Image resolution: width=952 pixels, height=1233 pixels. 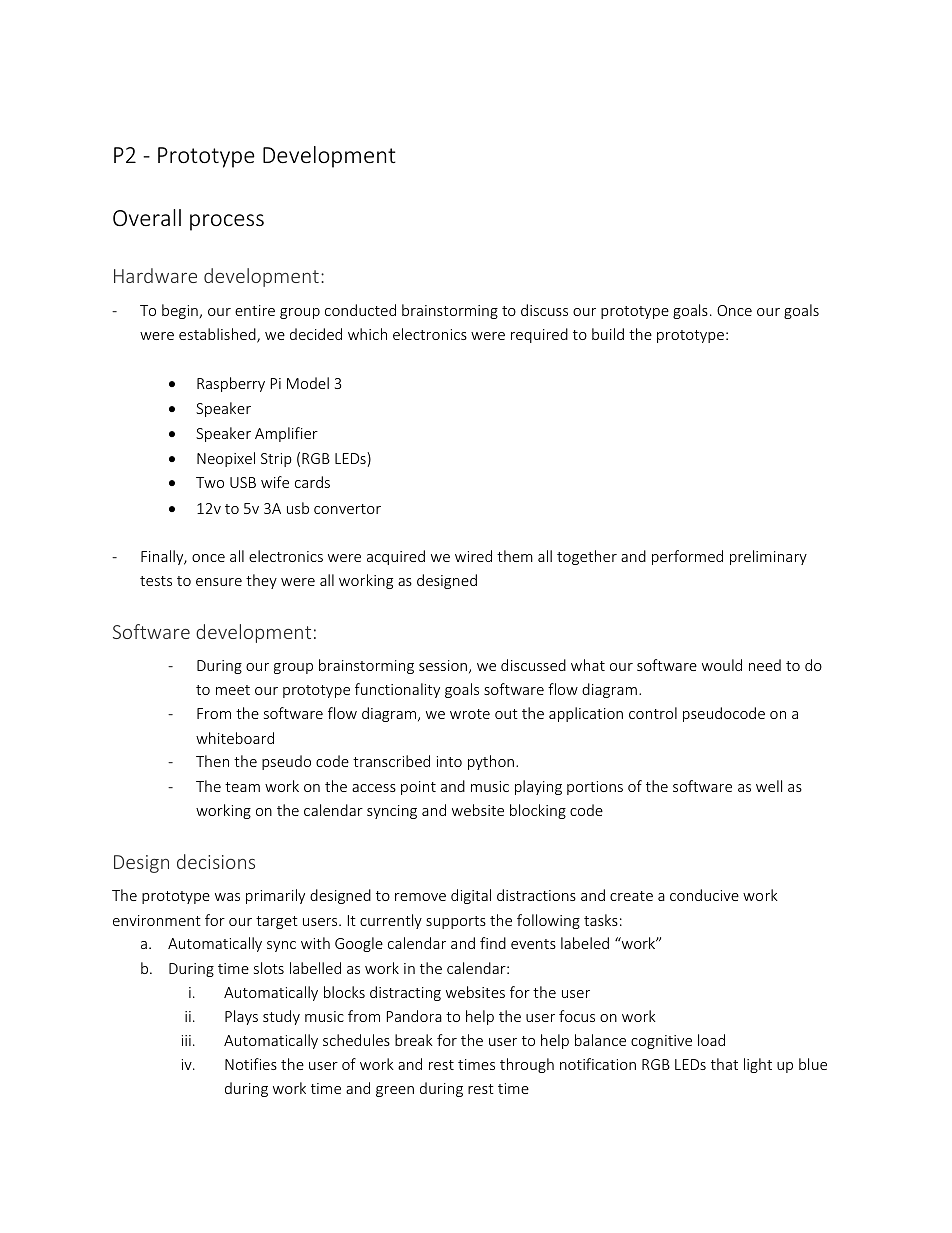 What do you see at coordinates (347, 509) in the screenshot?
I see `convertor` at bounding box center [347, 509].
